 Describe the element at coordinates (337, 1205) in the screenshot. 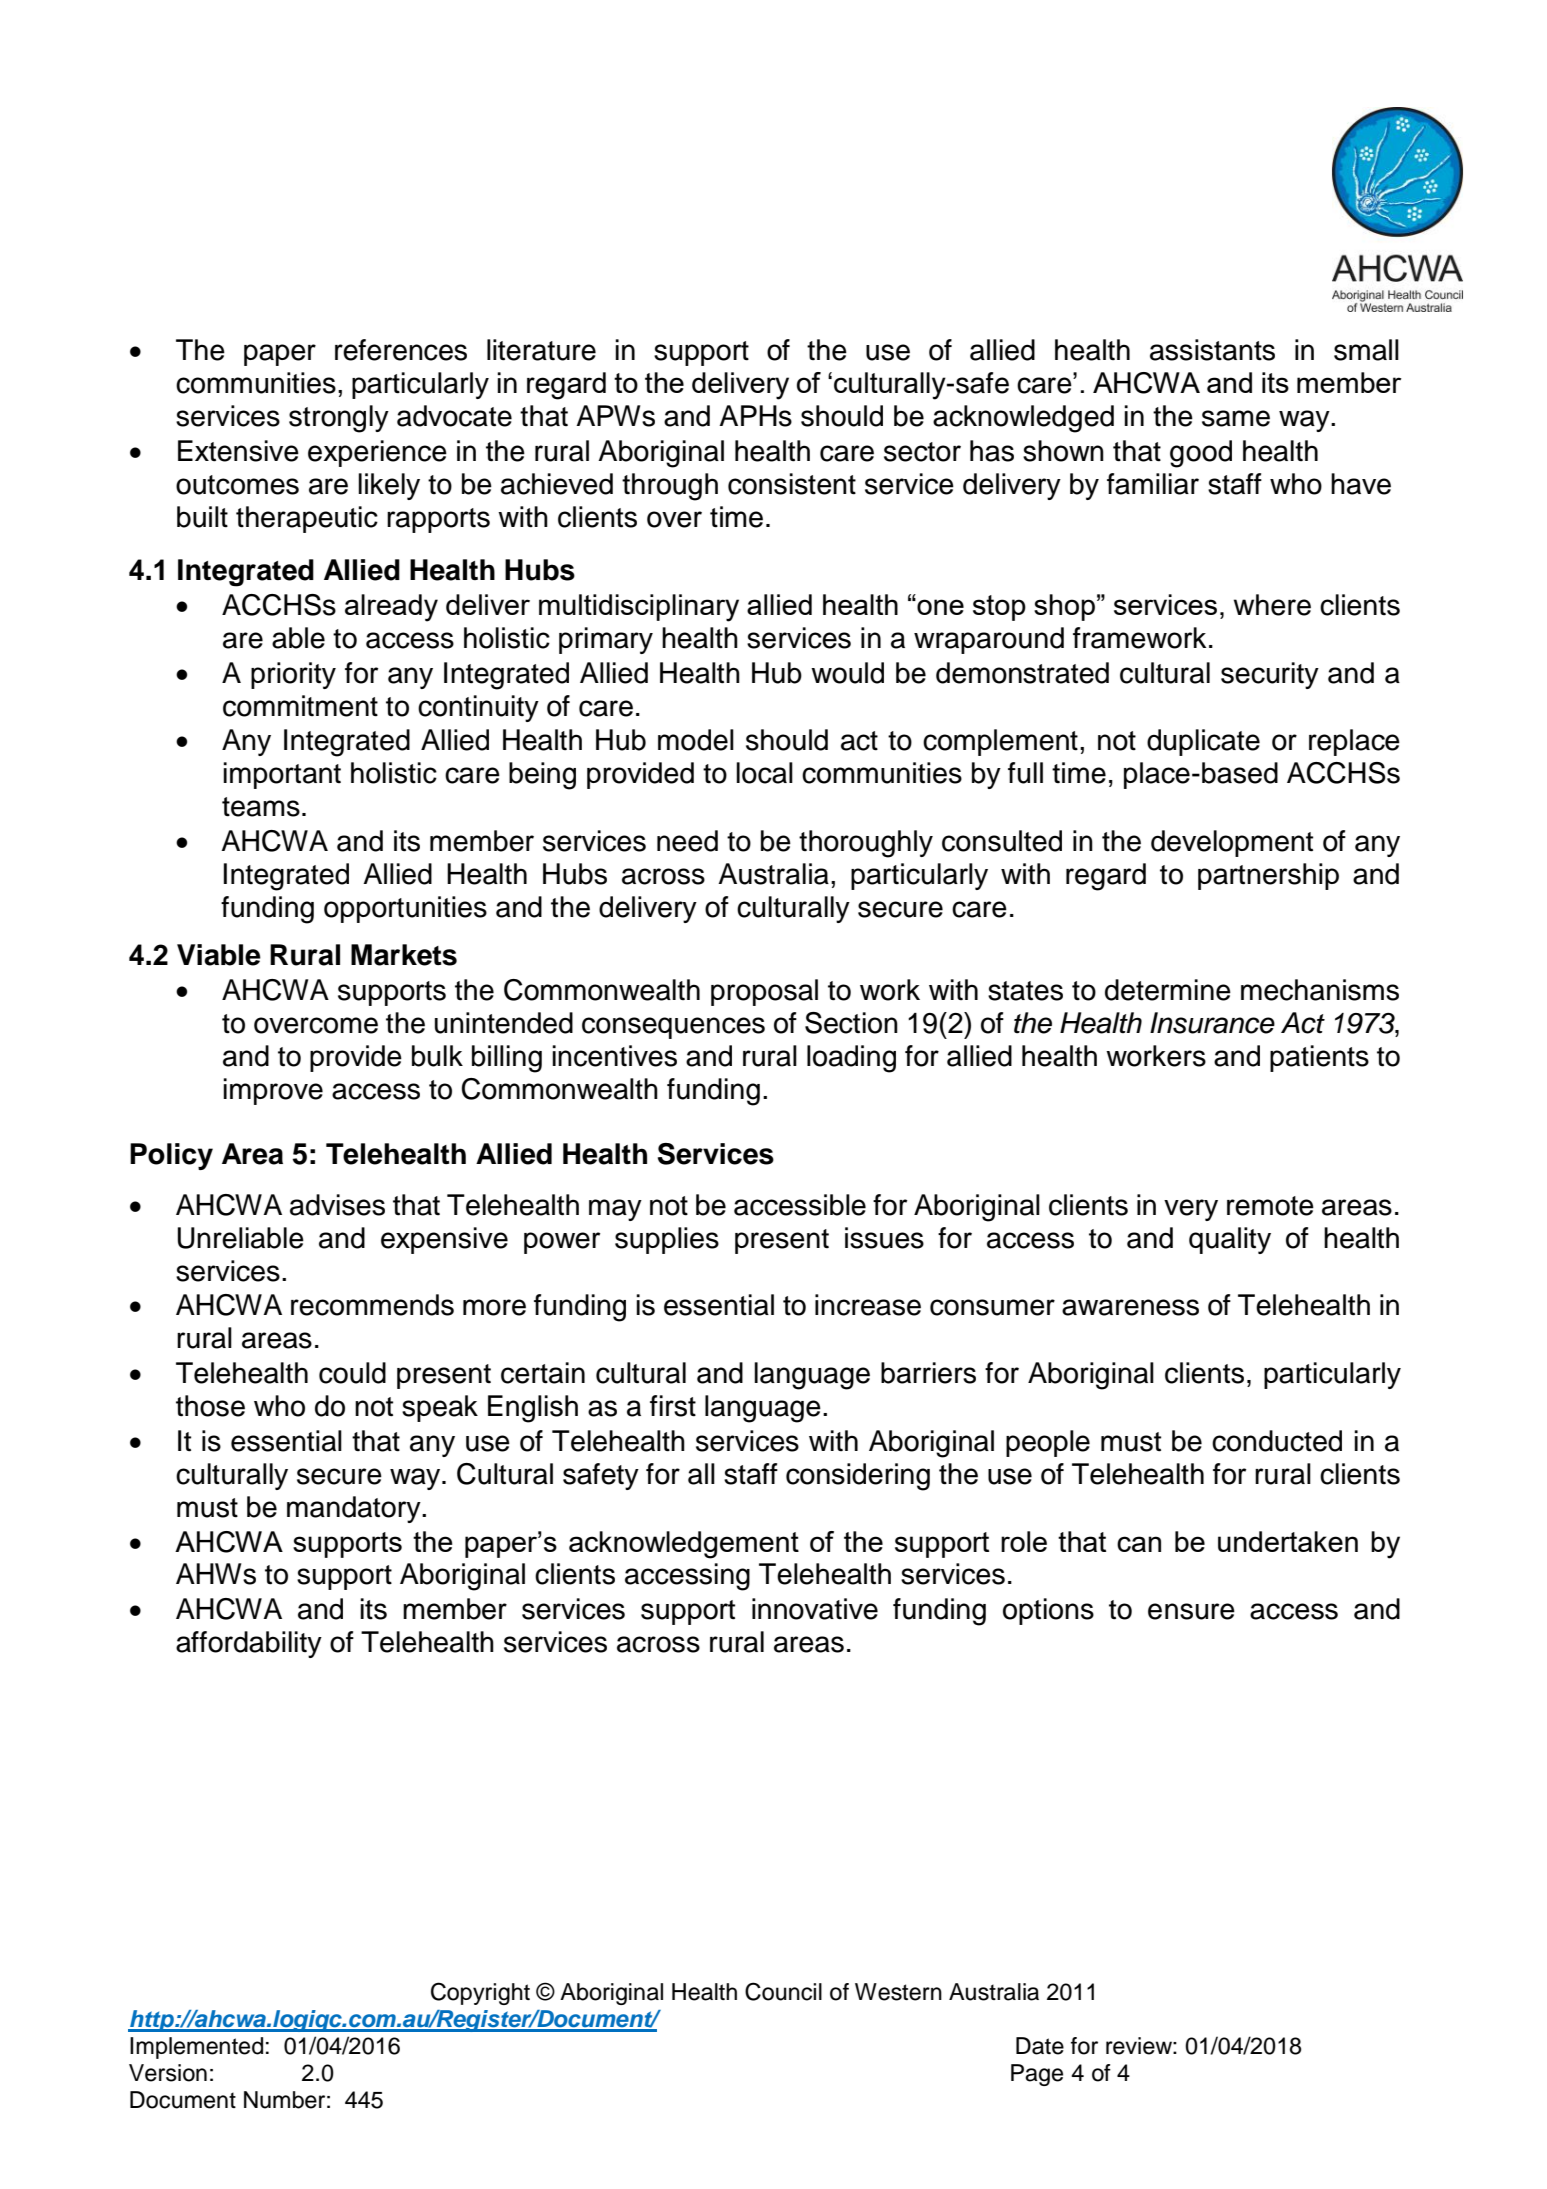

I see `advises` at that location.
